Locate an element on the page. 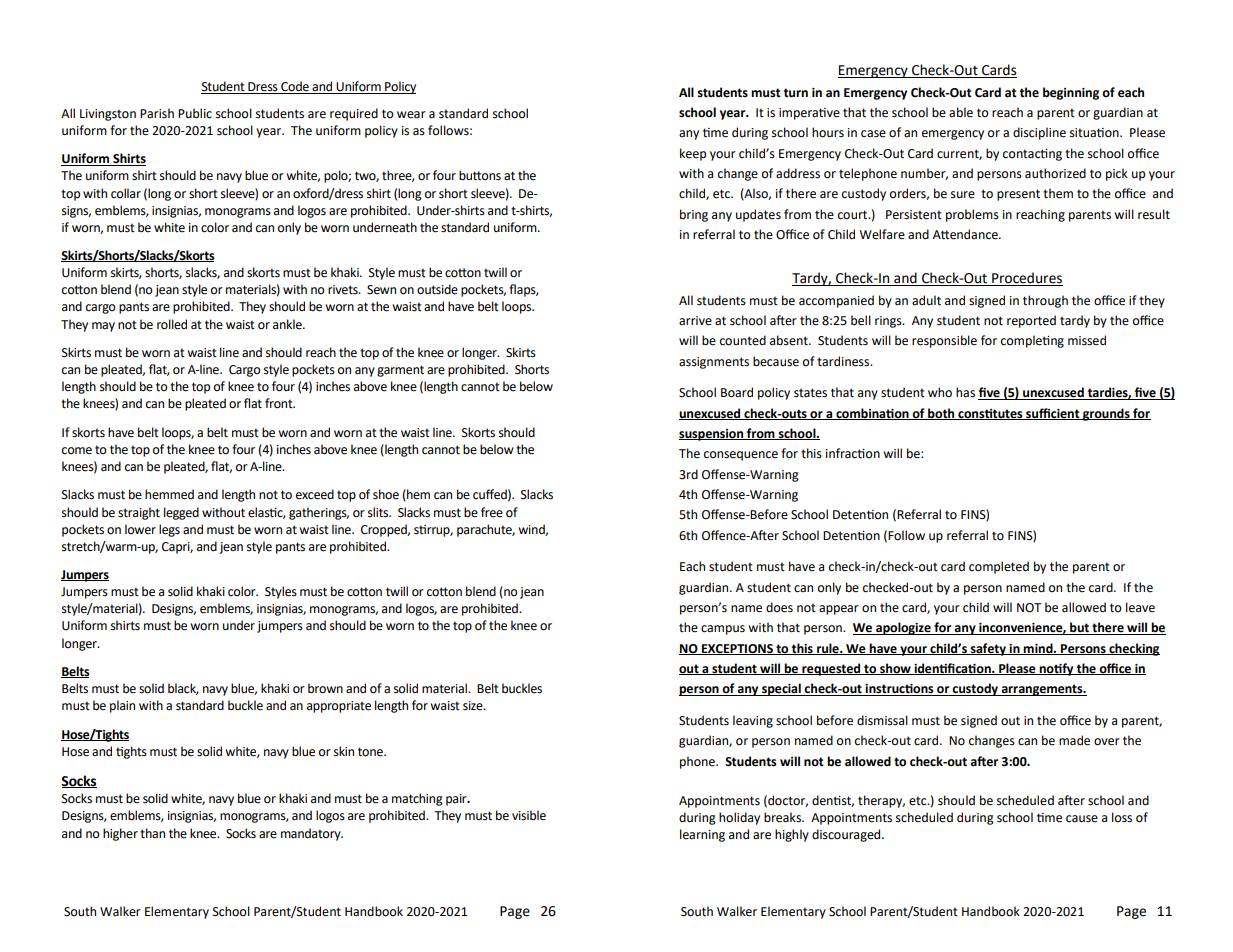 Image resolution: width=1233 pixels, height=952 pixels. than is located at coordinates (152, 833).
